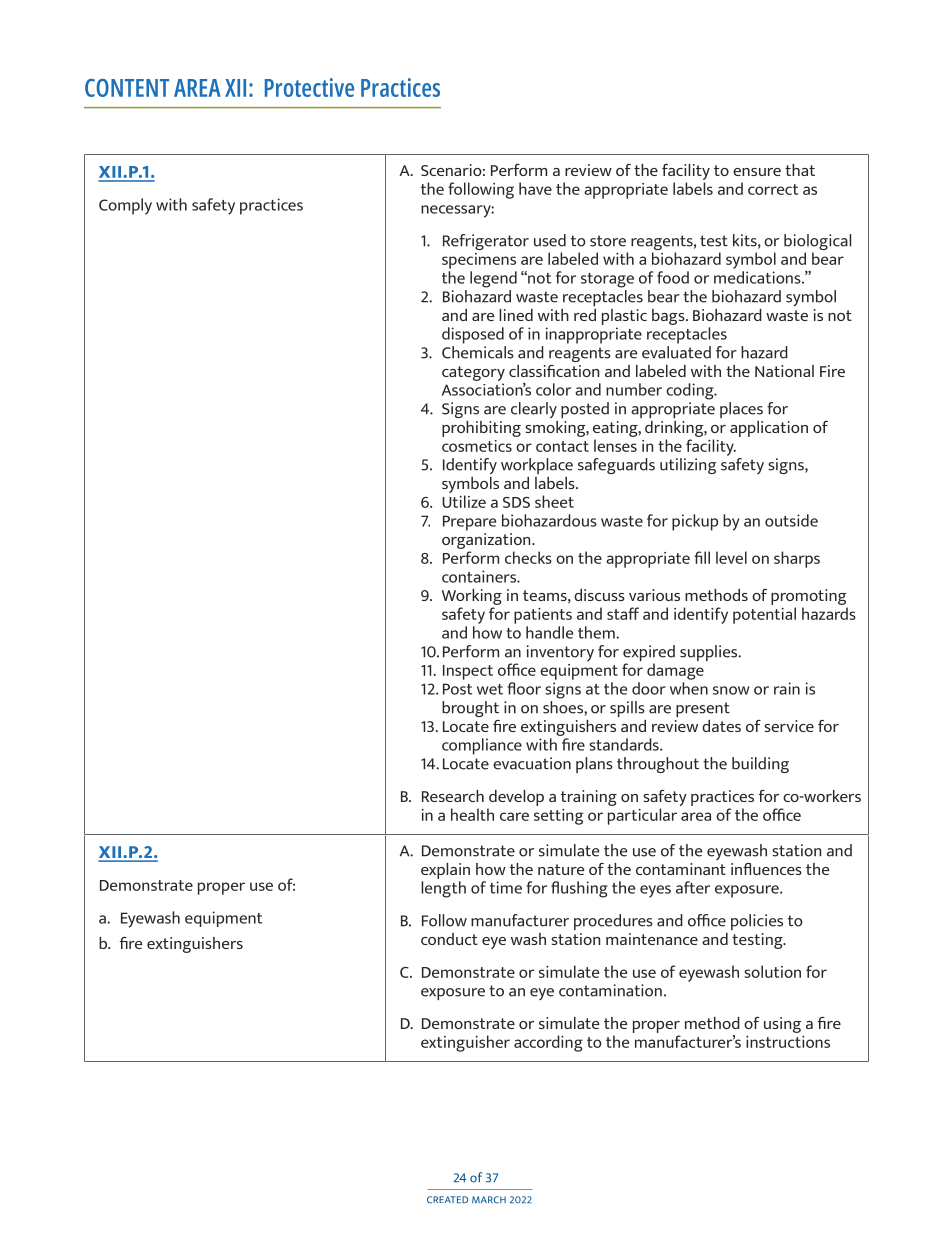  I want to click on ensure, so click(757, 172).
